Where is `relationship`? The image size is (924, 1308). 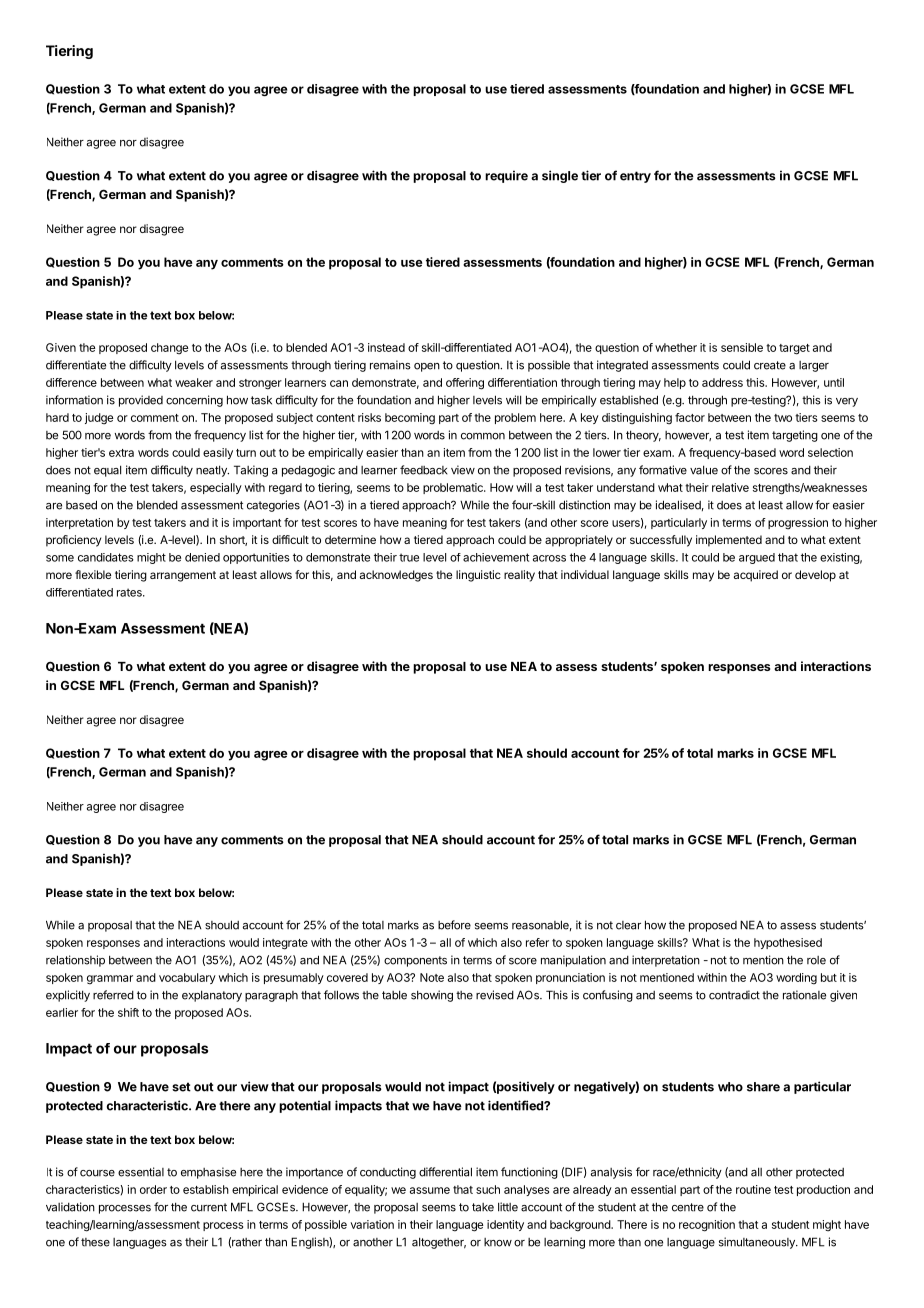 relationship is located at coordinates (75, 961).
